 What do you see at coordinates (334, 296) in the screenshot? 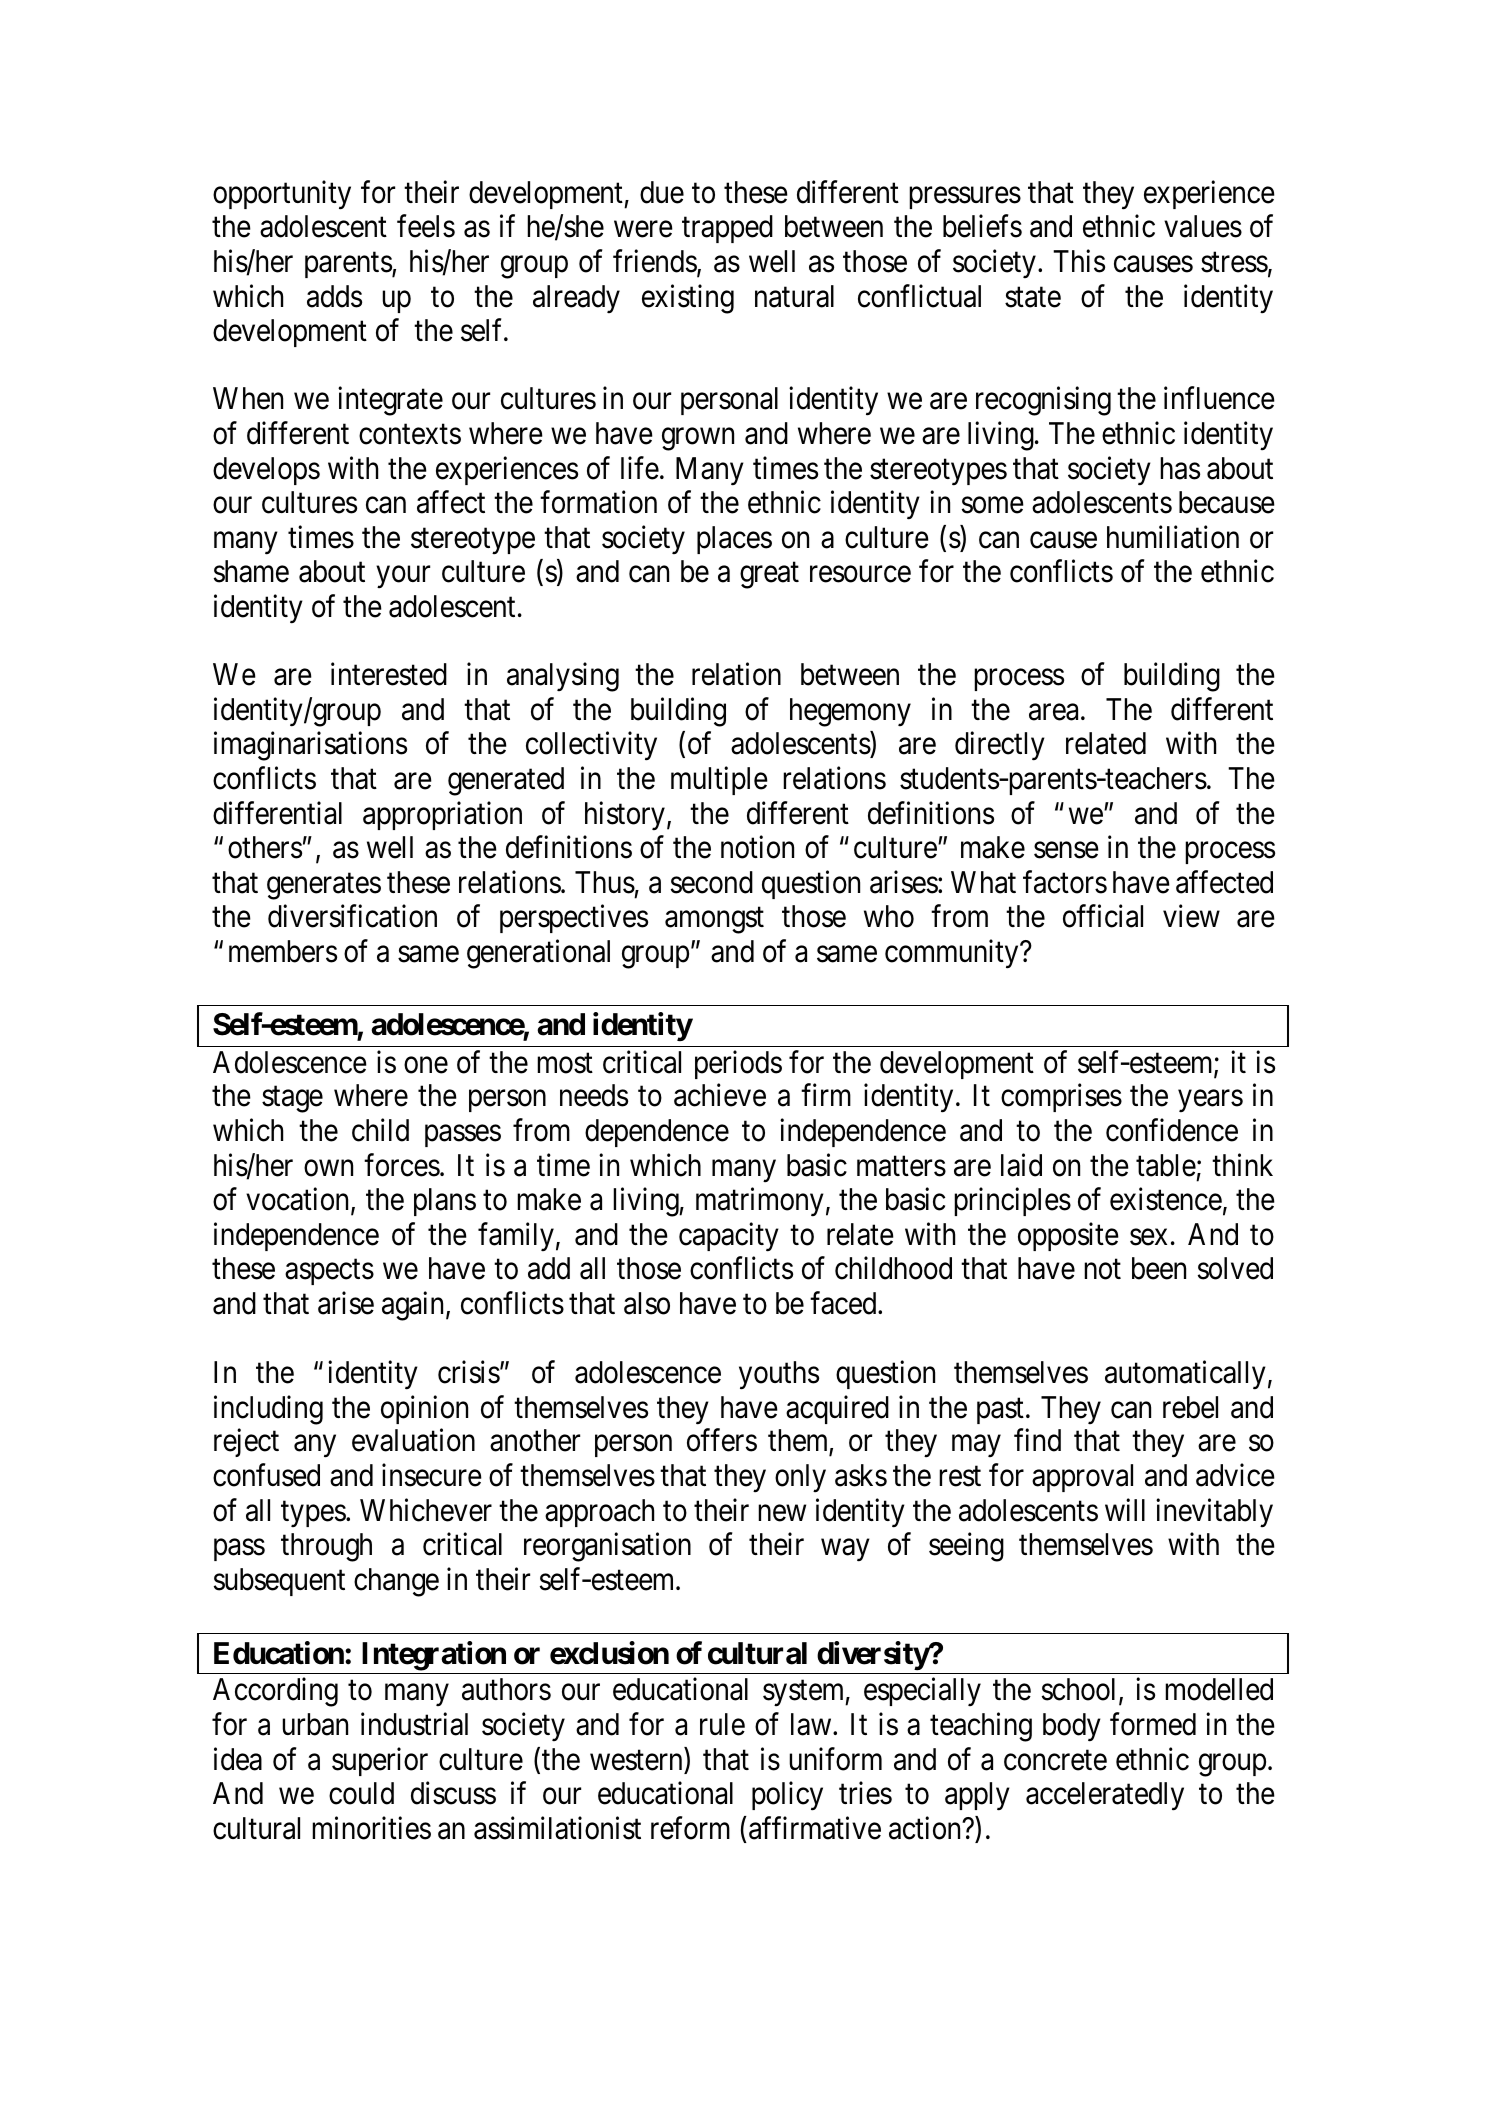
I see `adds` at bounding box center [334, 296].
